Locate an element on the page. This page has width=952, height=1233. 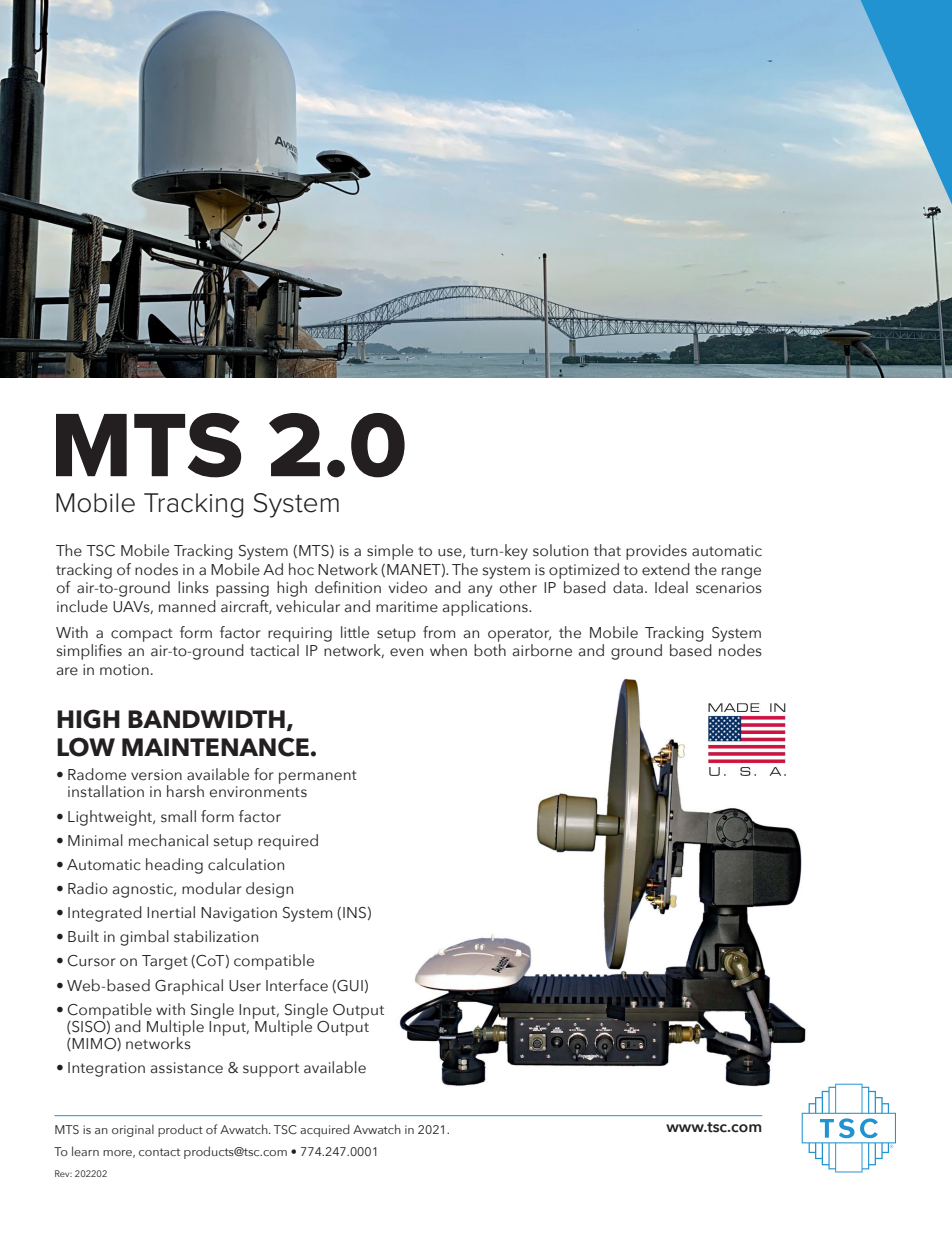
original is located at coordinates (133, 1130).
